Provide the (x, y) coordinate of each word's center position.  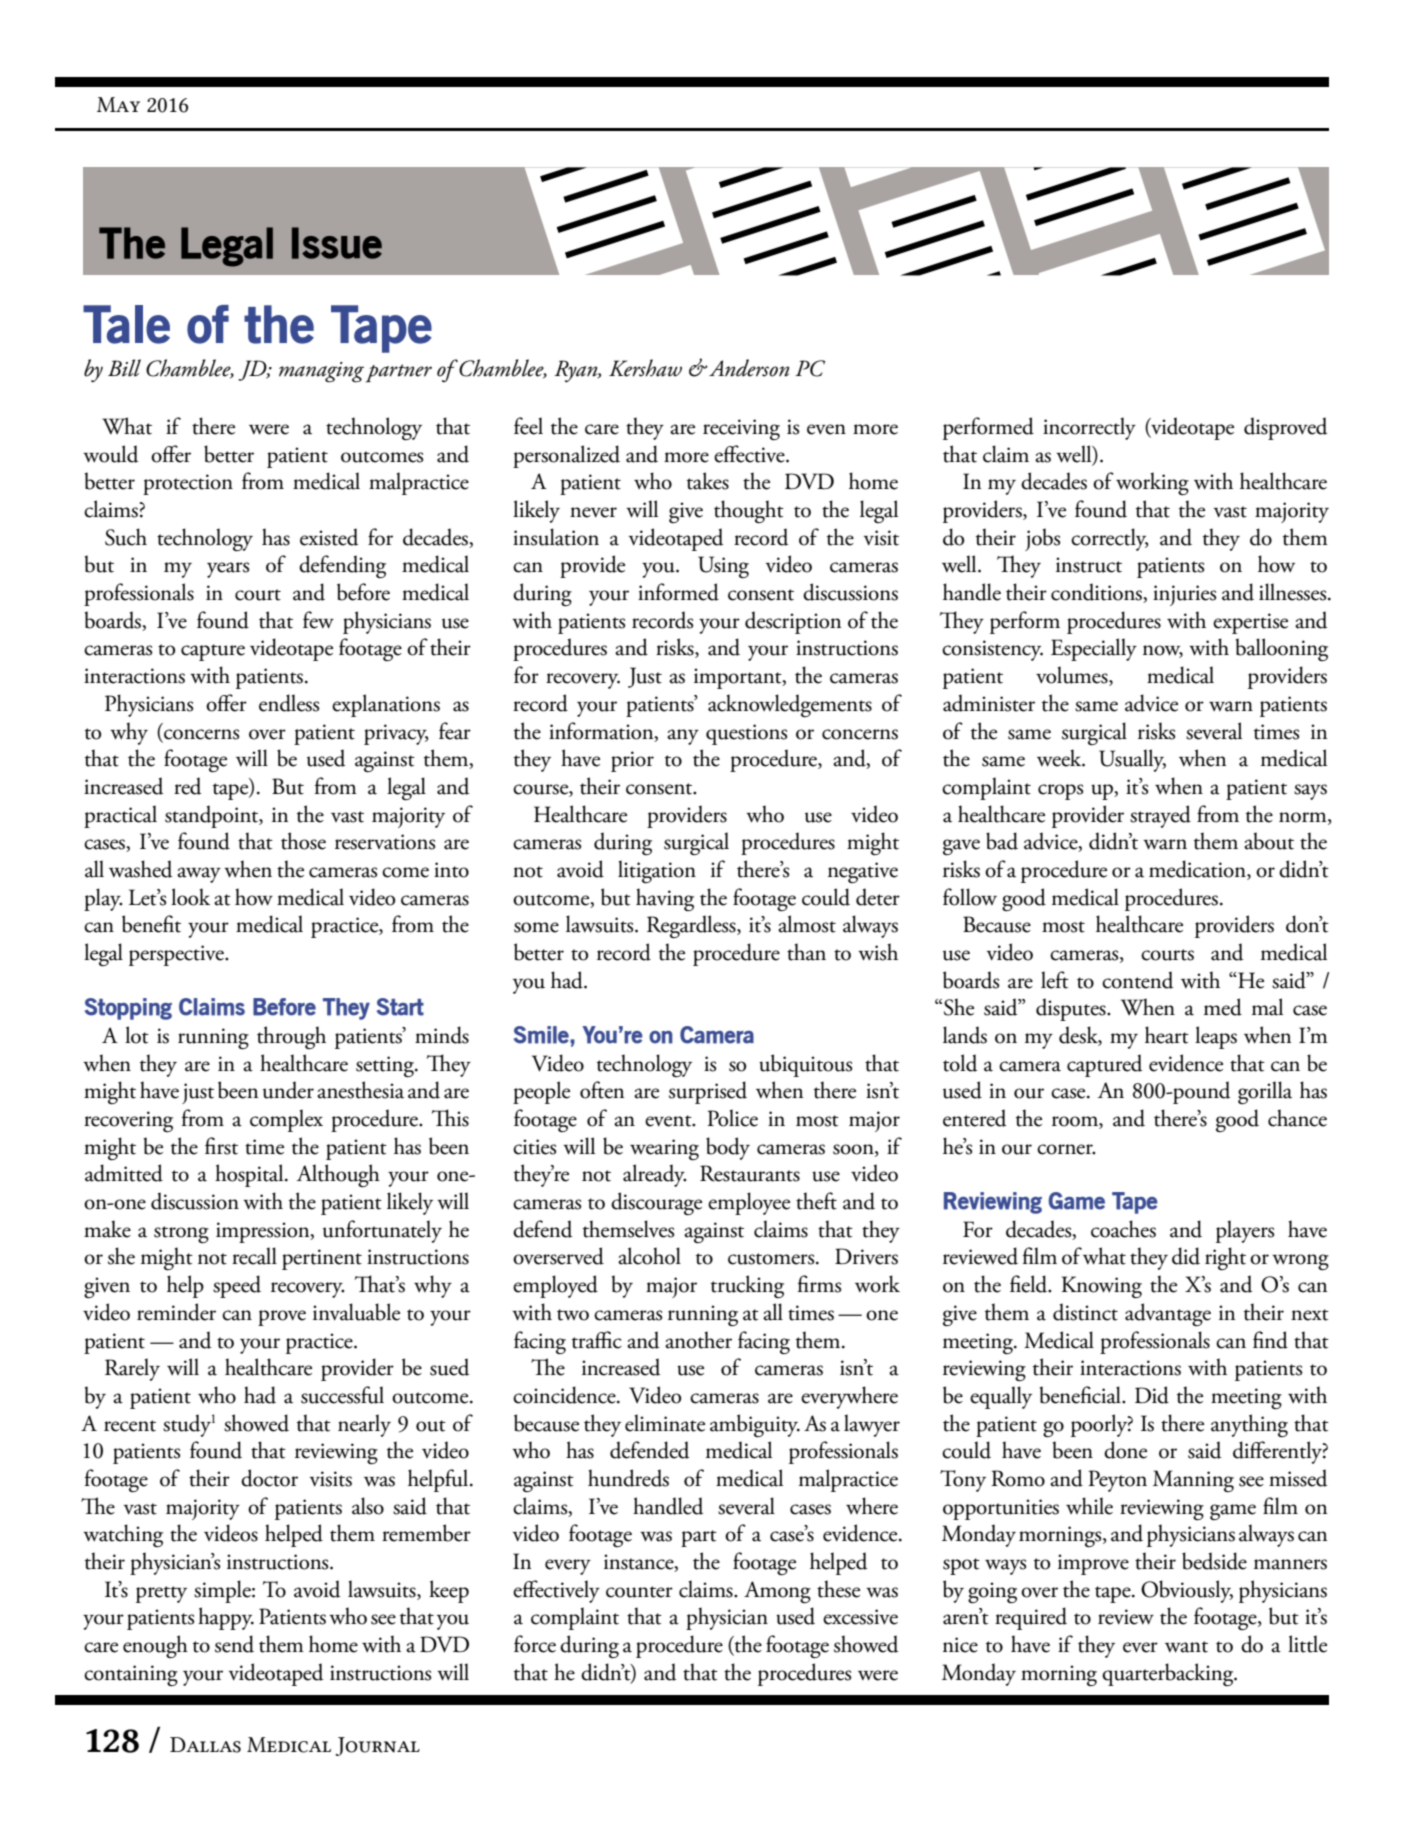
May (118, 104)
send (234, 1644)
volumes (1073, 676)
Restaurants (750, 1173)
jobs (1043, 539)
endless (289, 703)
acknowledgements (790, 706)
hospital (250, 1175)
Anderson (748, 368)
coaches (1123, 1229)
